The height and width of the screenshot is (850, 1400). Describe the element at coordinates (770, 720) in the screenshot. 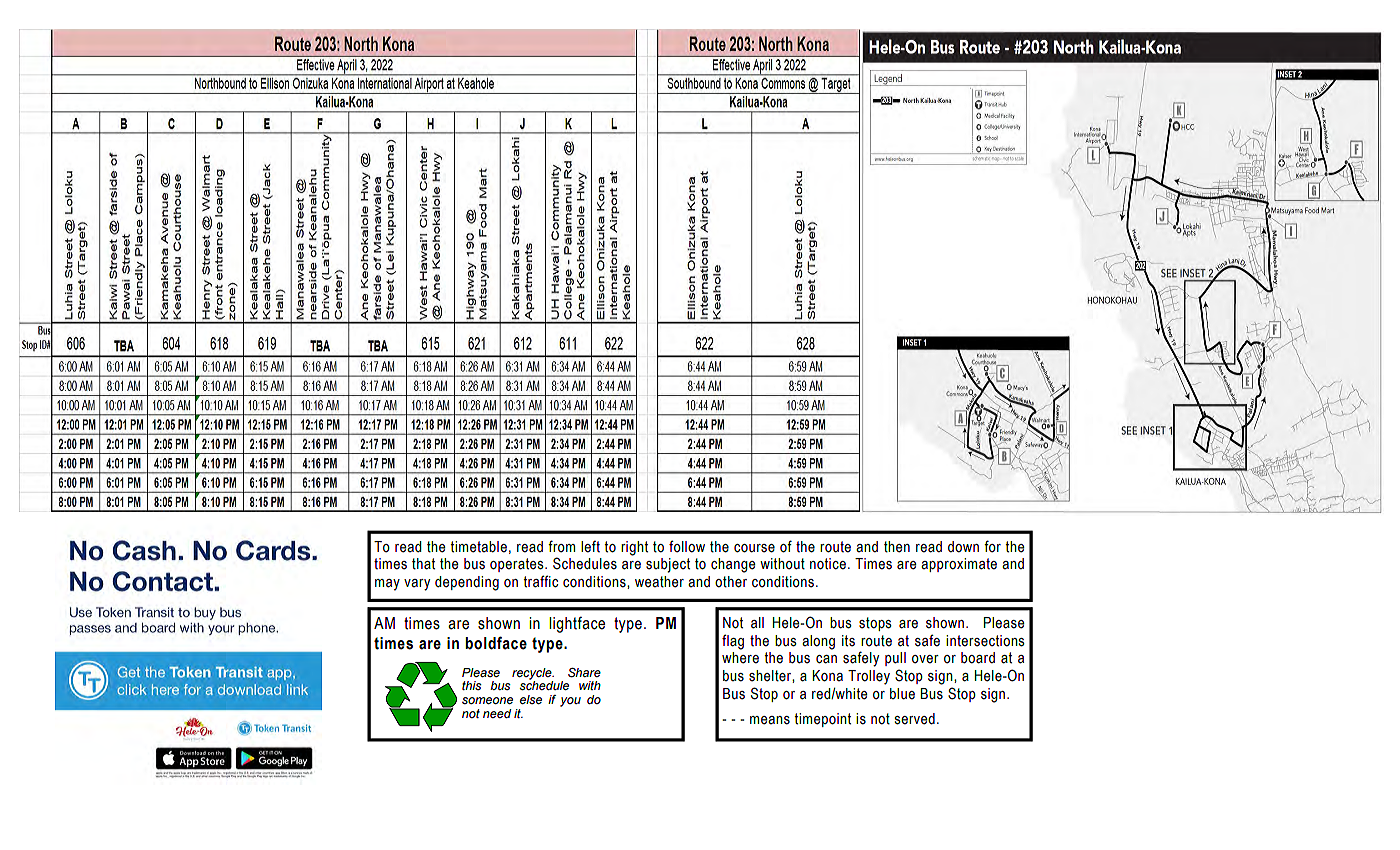

I see `means` at that location.
